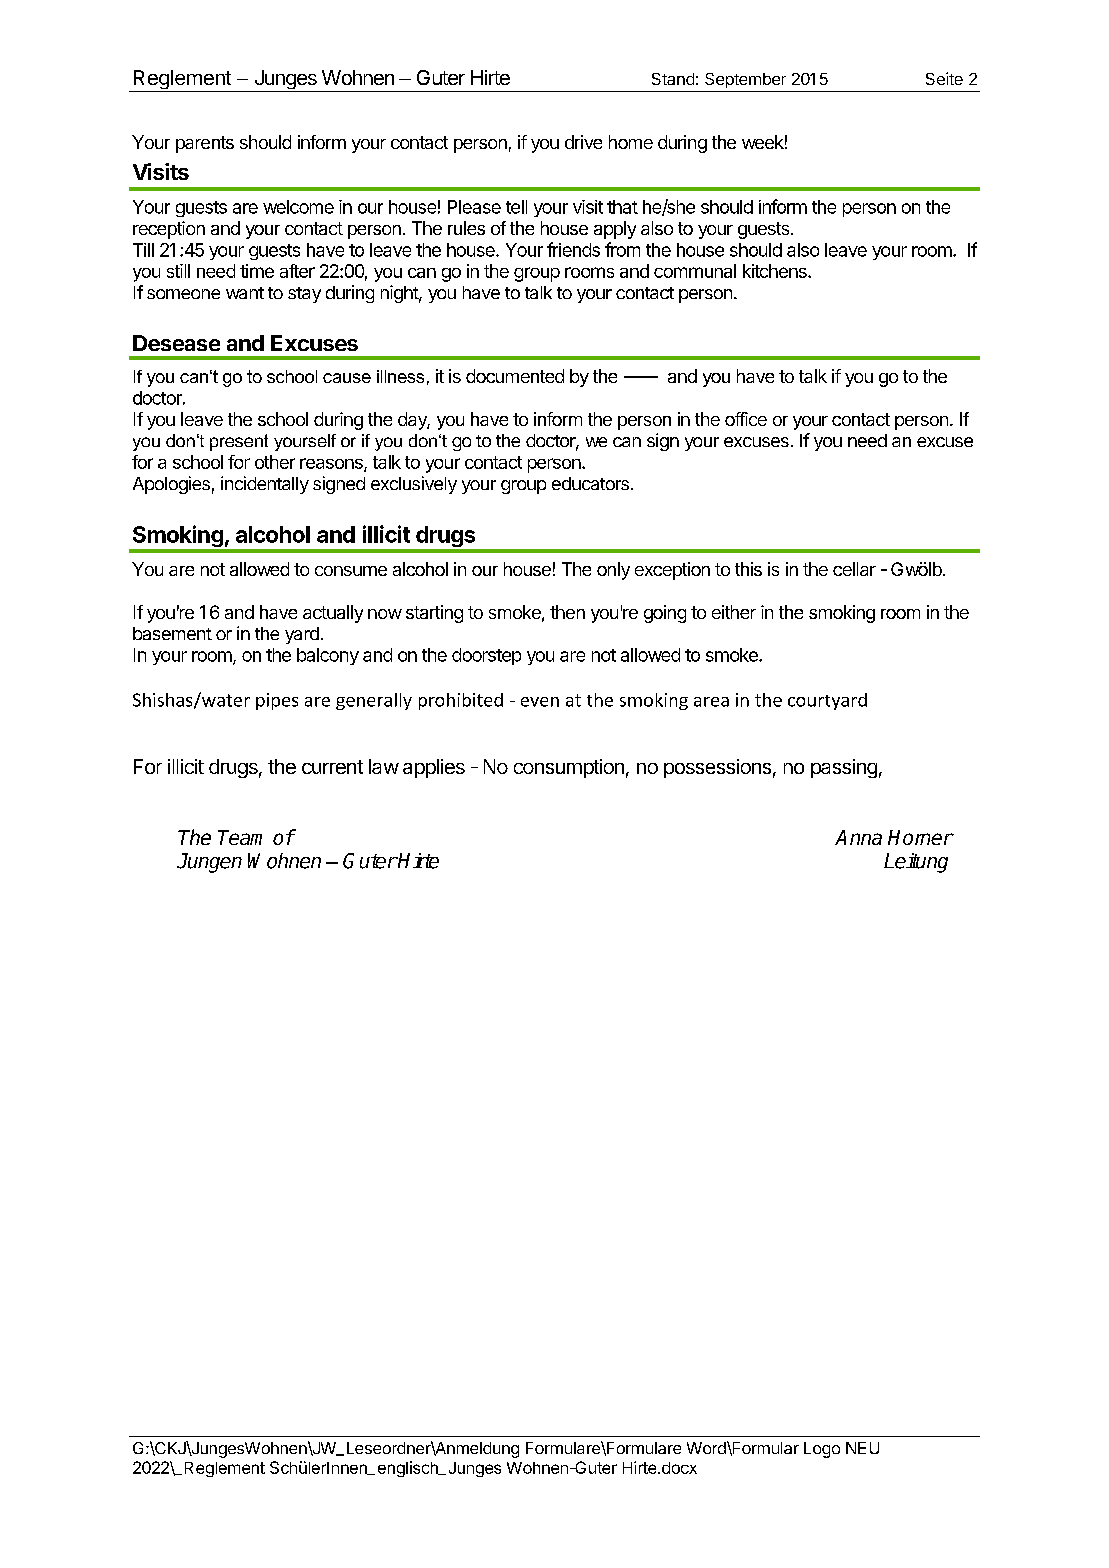  I want to click on parents, so click(205, 144).
